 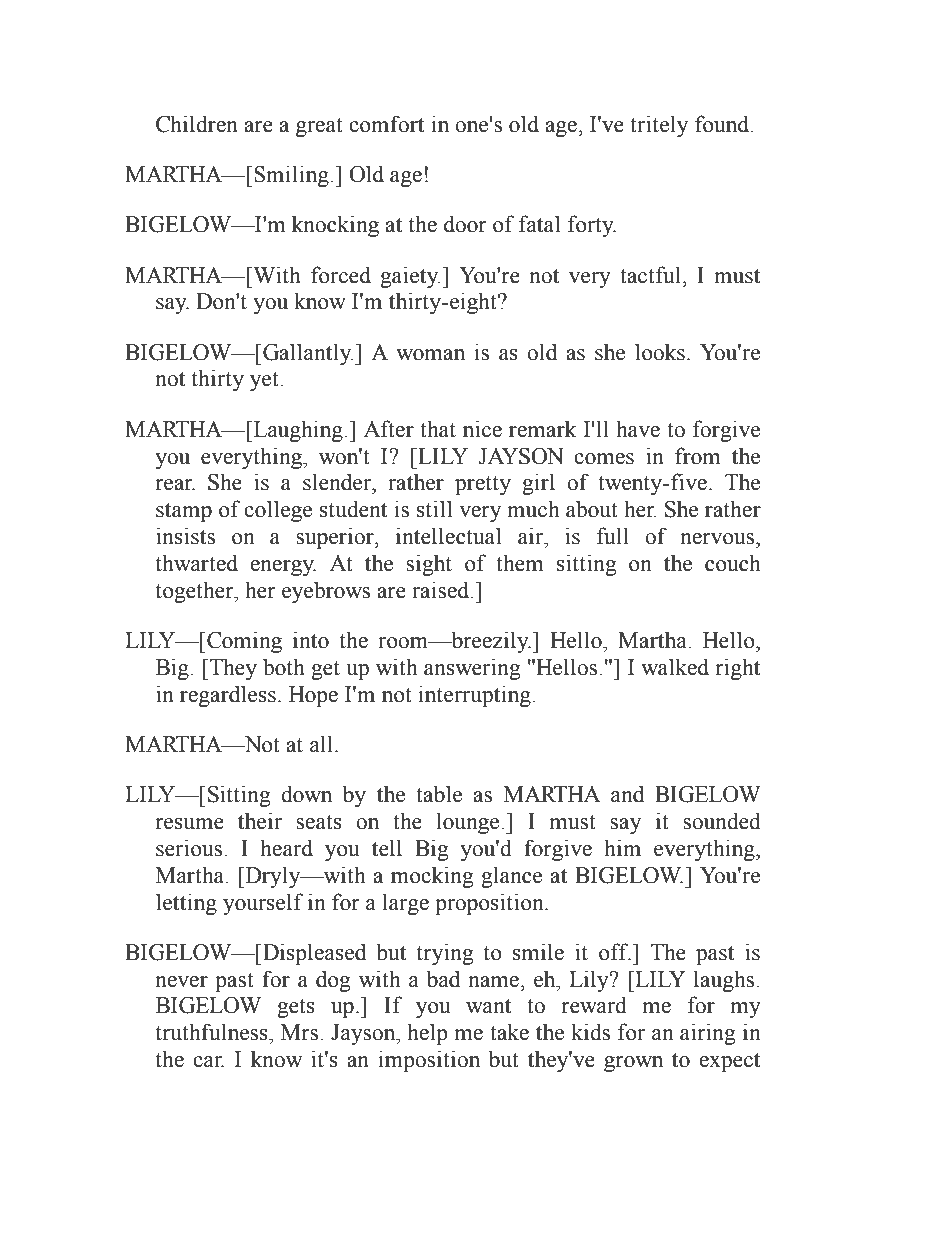 What do you see at coordinates (627, 794) in the screenshot?
I see `and` at bounding box center [627, 794].
